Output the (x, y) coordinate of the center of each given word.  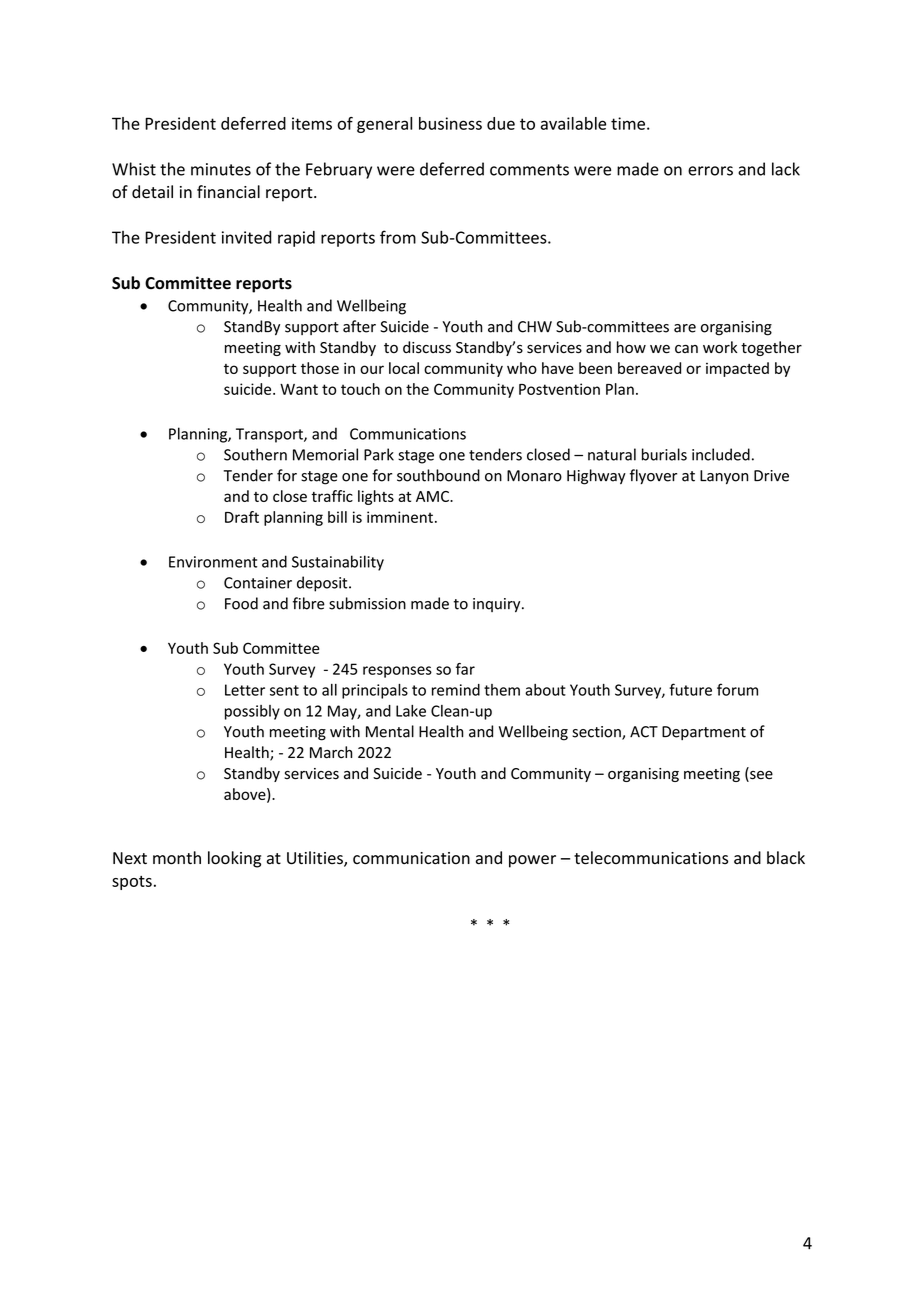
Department (704, 733)
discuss (427, 347)
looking (234, 859)
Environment (213, 562)
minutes (221, 169)
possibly (252, 712)
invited (247, 237)
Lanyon (724, 477)
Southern (255, 454)
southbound (438, 475)
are (685, 328)
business (450, 123)
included (721, 454)
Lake (411, 711)
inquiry (498, 605)
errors (710, 171)
